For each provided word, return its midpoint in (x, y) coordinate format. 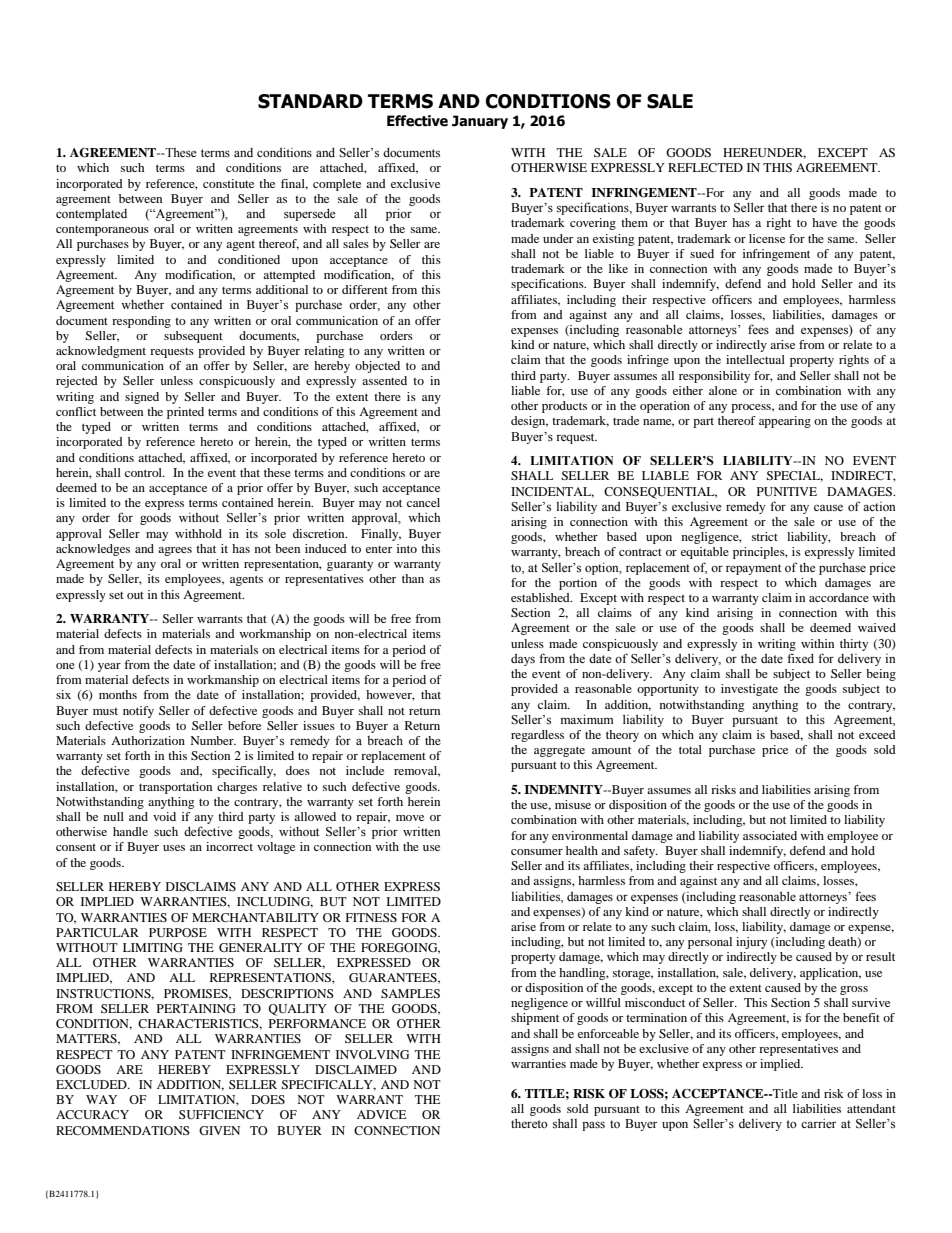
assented (384, 380)
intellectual (755, 359)
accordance (839, 597)
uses (174, 848)
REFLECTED (705, 167)
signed (142, 398)
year (109, 667)
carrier (818, 1123)
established (541, 597)
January (480, 122)
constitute (228, 183)
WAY (101, 1099)
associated (770, 835)
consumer (537, 852)
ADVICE (381, 1114)
